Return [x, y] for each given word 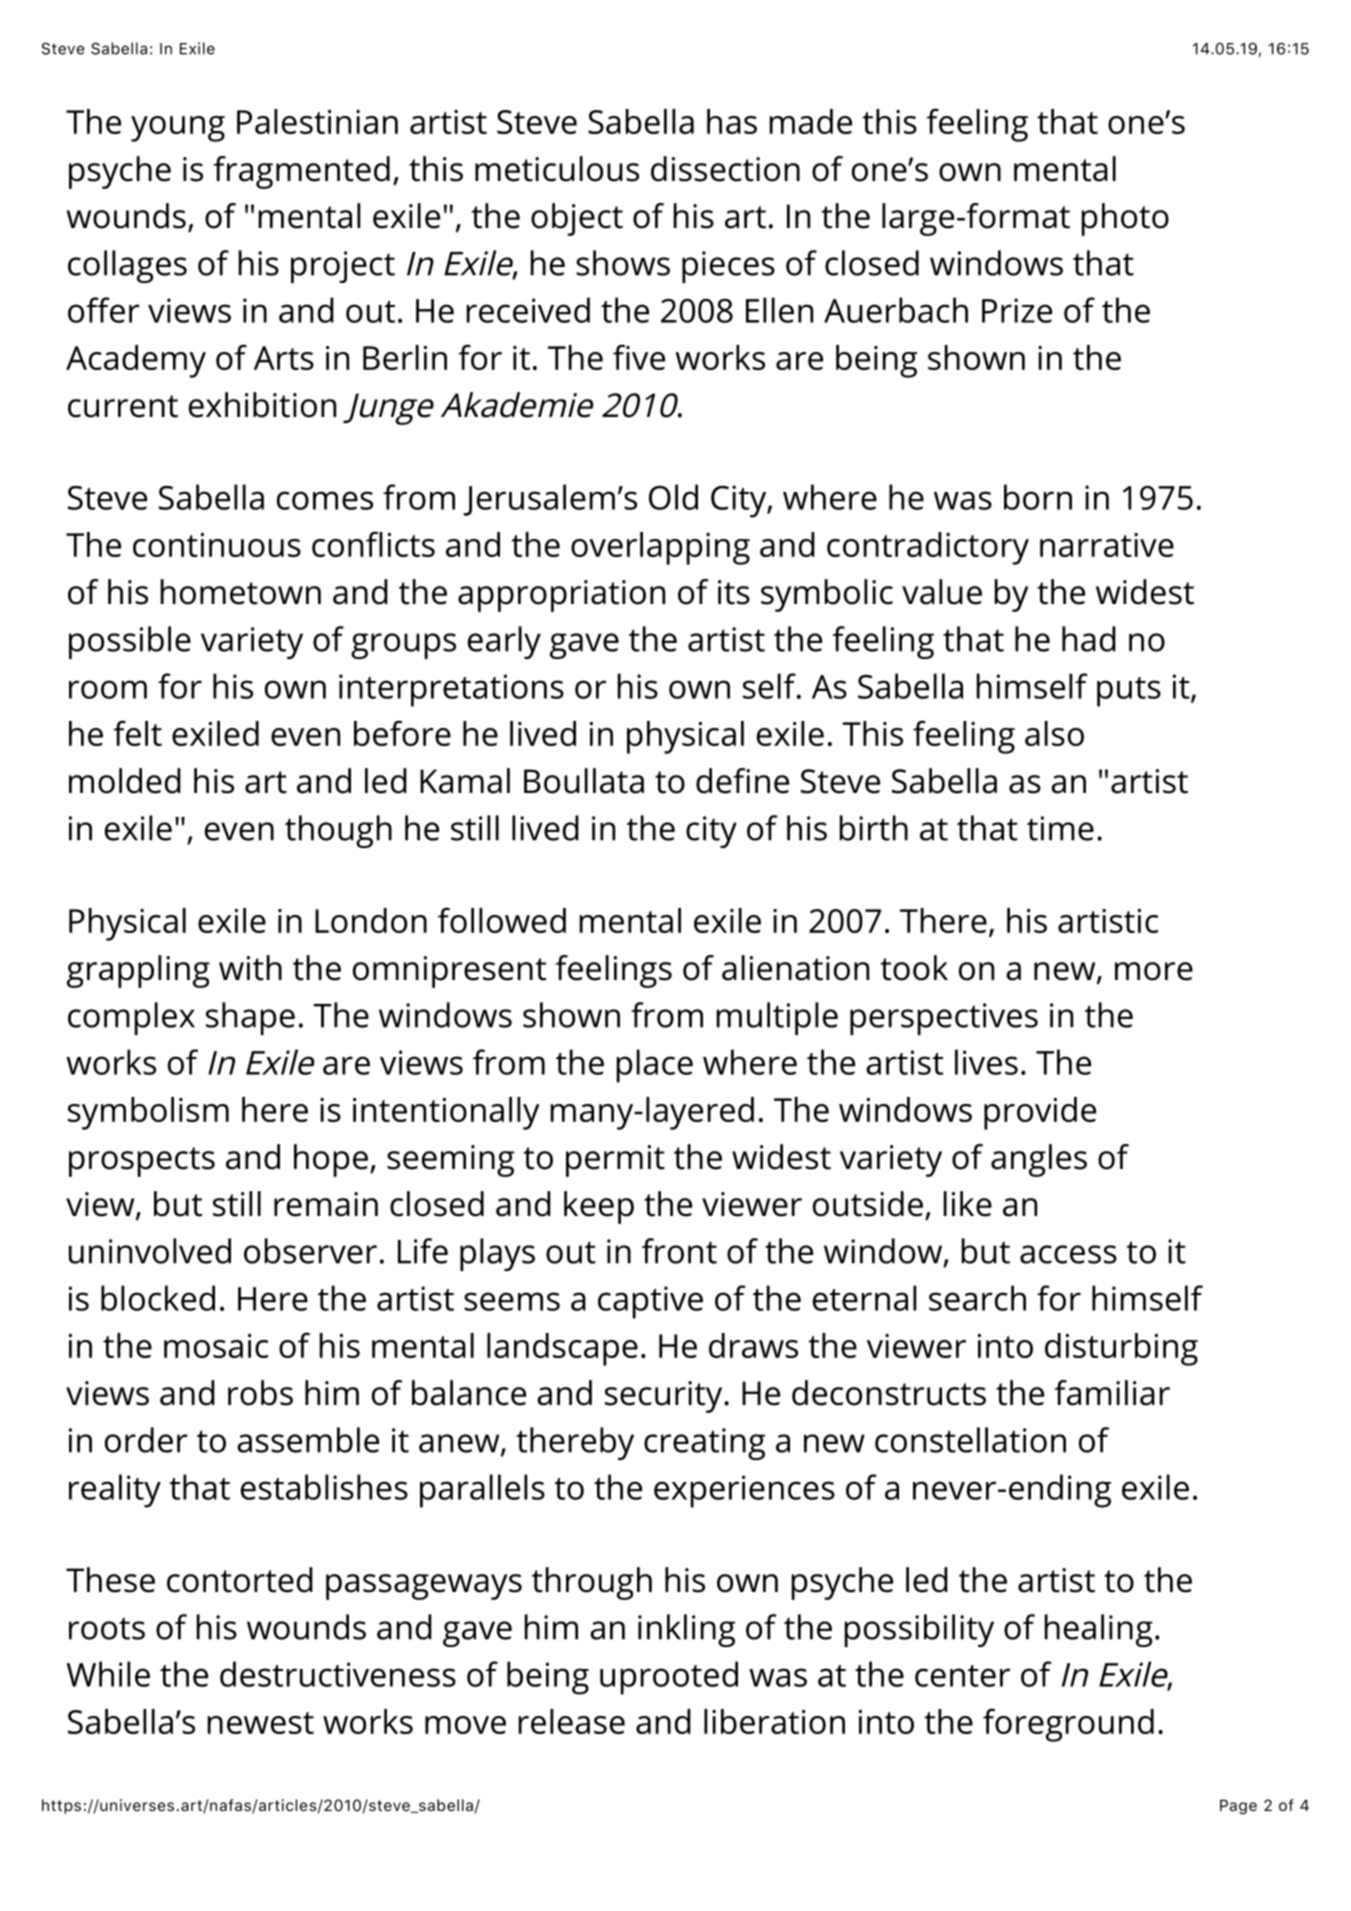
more [1154, 971]
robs [260, 1393]
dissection [725, 169]
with [250, 968]
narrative [1107, 545]
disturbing [1121, 1349]
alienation [795, 968]
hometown [241, 592]
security [665, 1397]
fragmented [302, 172]
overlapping [660, 548]
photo [1125, 219]
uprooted [669, 1678]
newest [261, 1723]
